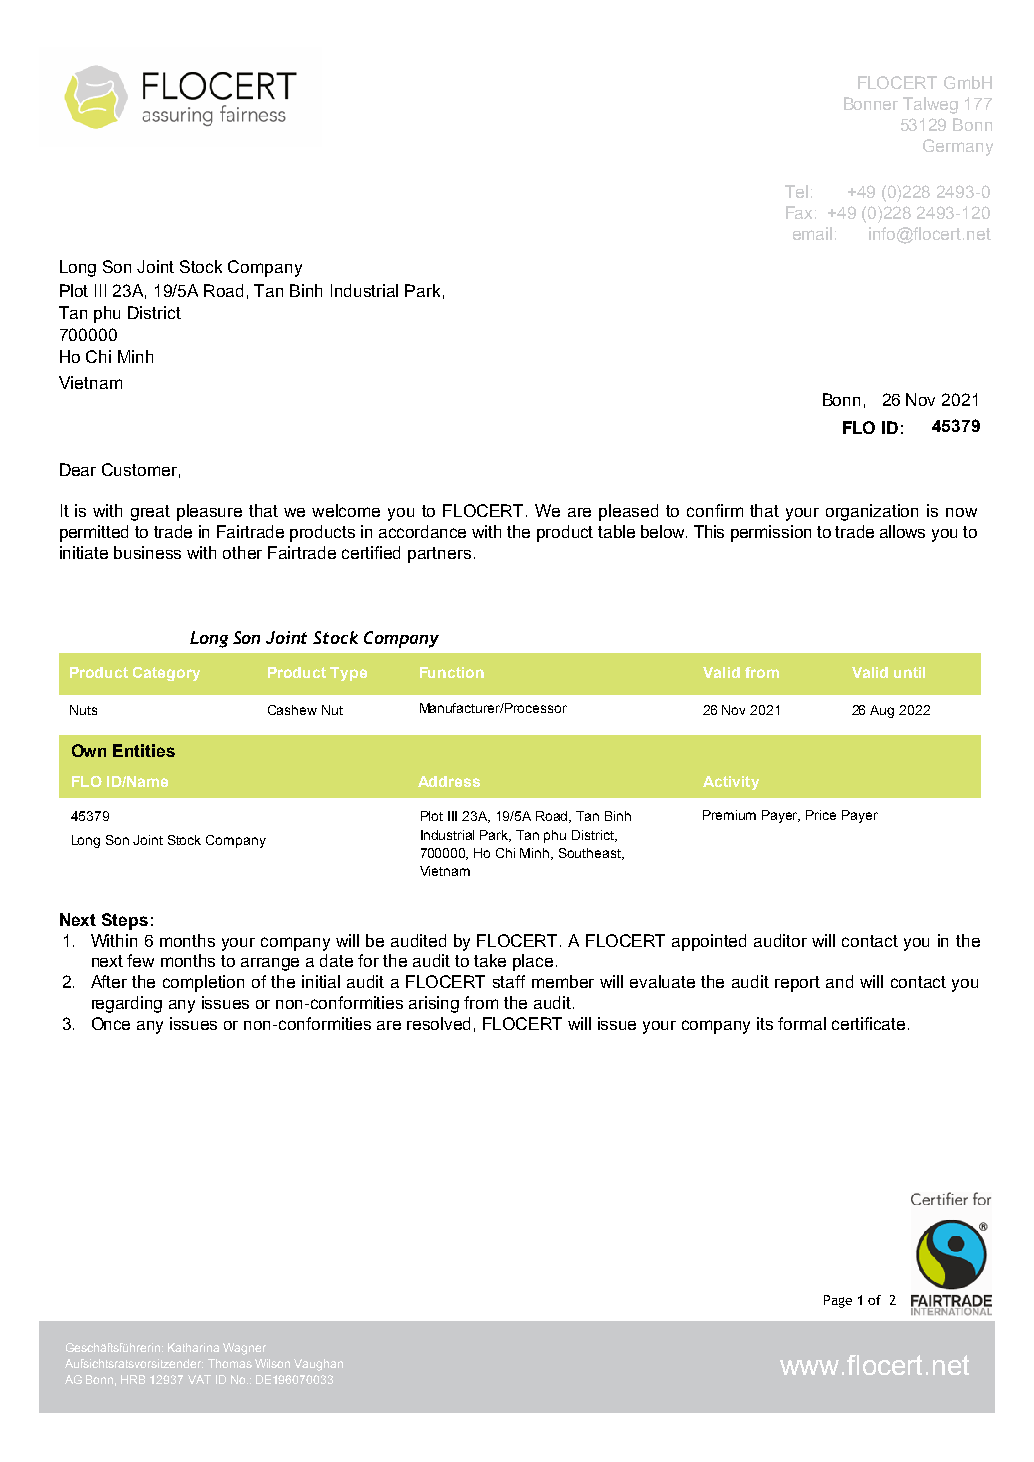 Image resolution: width=1034 pixels, height=1462 pixels. Describe the element at coordinates (203, 983) in the document. I see `completion` at that location.
